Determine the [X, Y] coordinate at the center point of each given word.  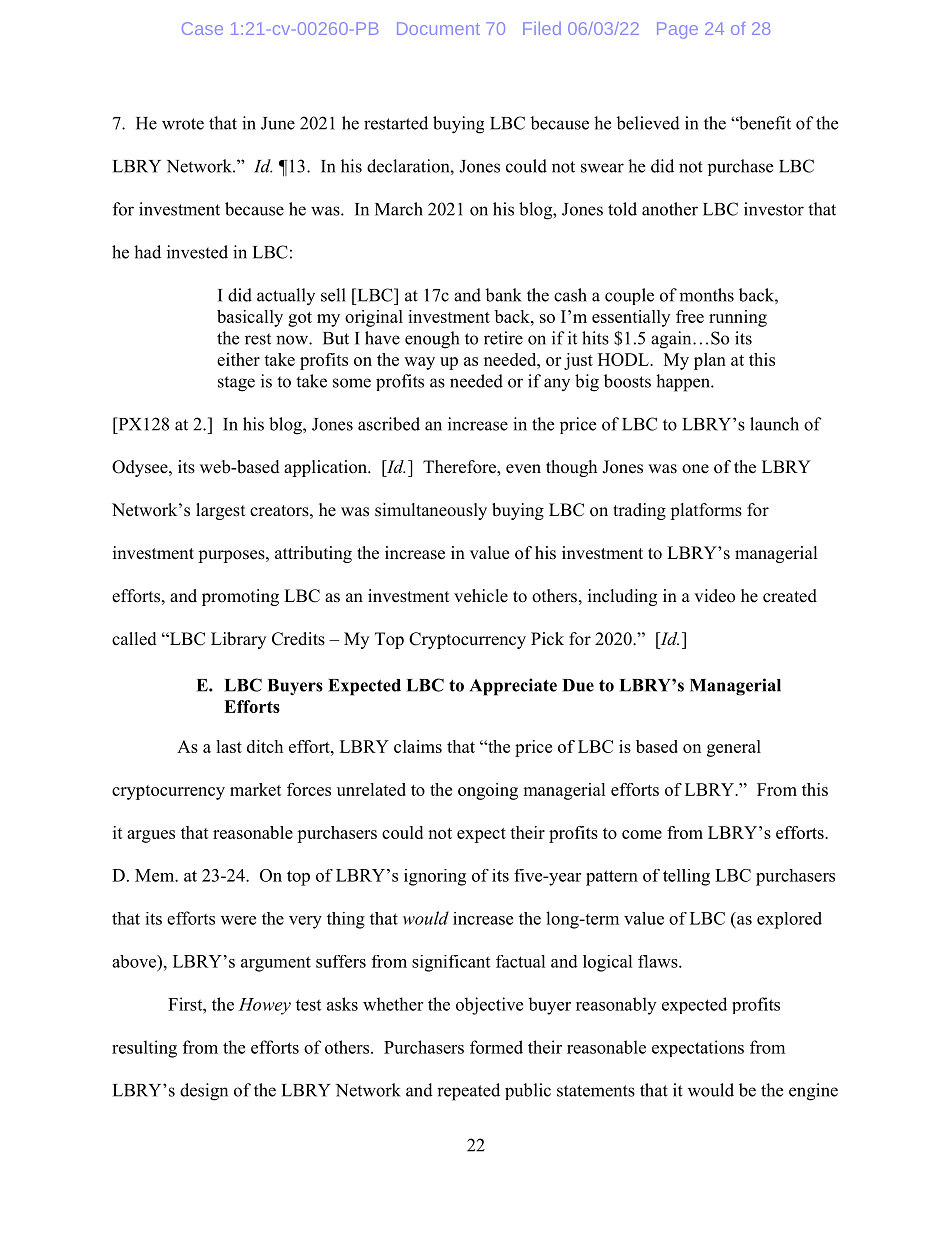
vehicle [481, 596]
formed [496, 1047]
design [204, 1092]
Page [677, 30]
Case [202, 28]
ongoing [488, 791]
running [738, 318]
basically [250, 318]
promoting [240, 597]
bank [503, 295]
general [734, 748]
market [256, 789]
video [714, 596]
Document [438, 28]
